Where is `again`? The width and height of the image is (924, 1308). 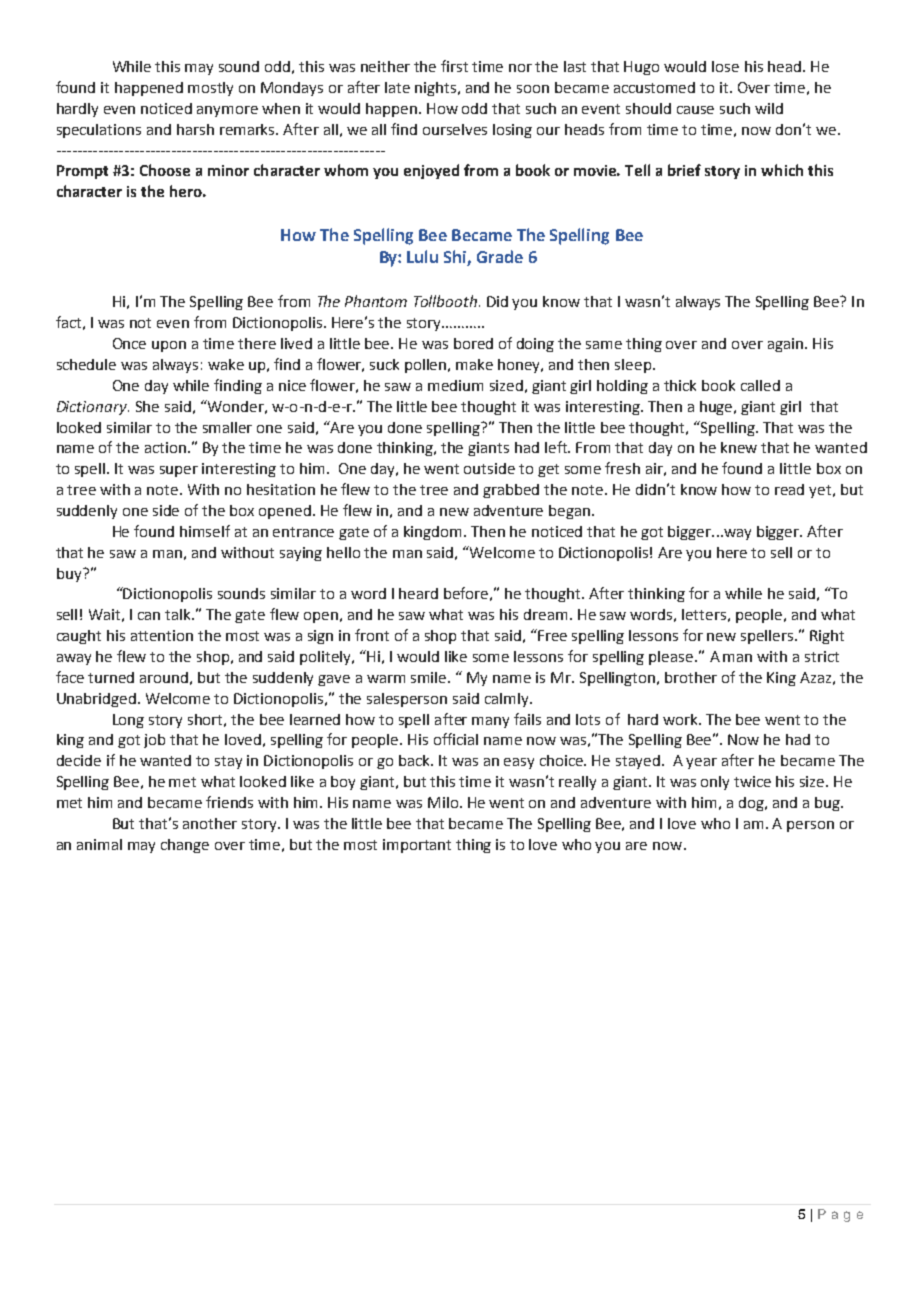 again is located at coordinates (787, 345).
